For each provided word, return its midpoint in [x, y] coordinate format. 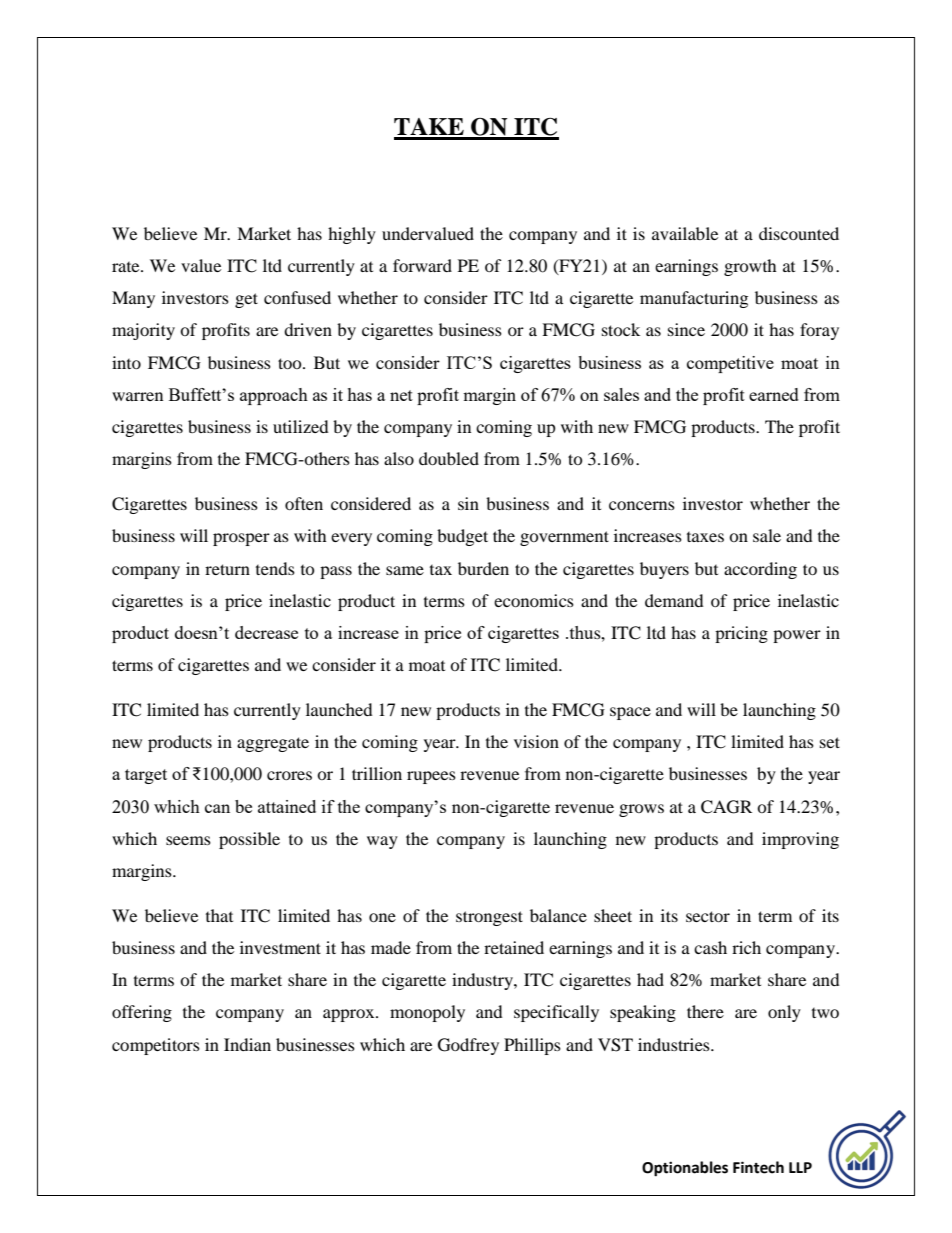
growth [750, 267]
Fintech [758, 1167]
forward [422, 265]
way [382, 842]
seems [188, 840]
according [760, 570]
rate [127, 267]
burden [483, 568]
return [227, 569]
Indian [247, 1044]
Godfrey [468, 1046]
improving [800, 840]
